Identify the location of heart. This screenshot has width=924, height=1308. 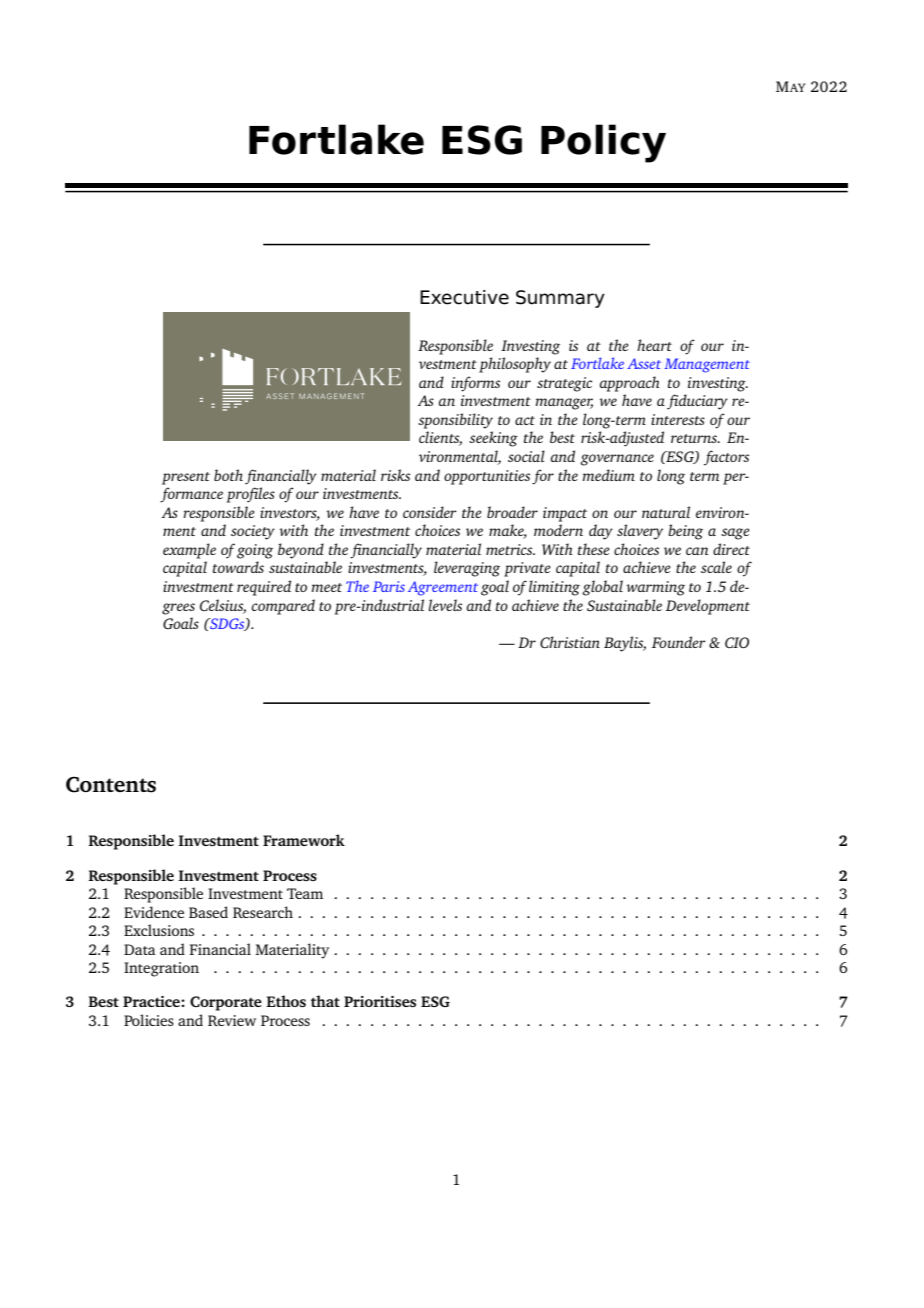
(654, 345).
